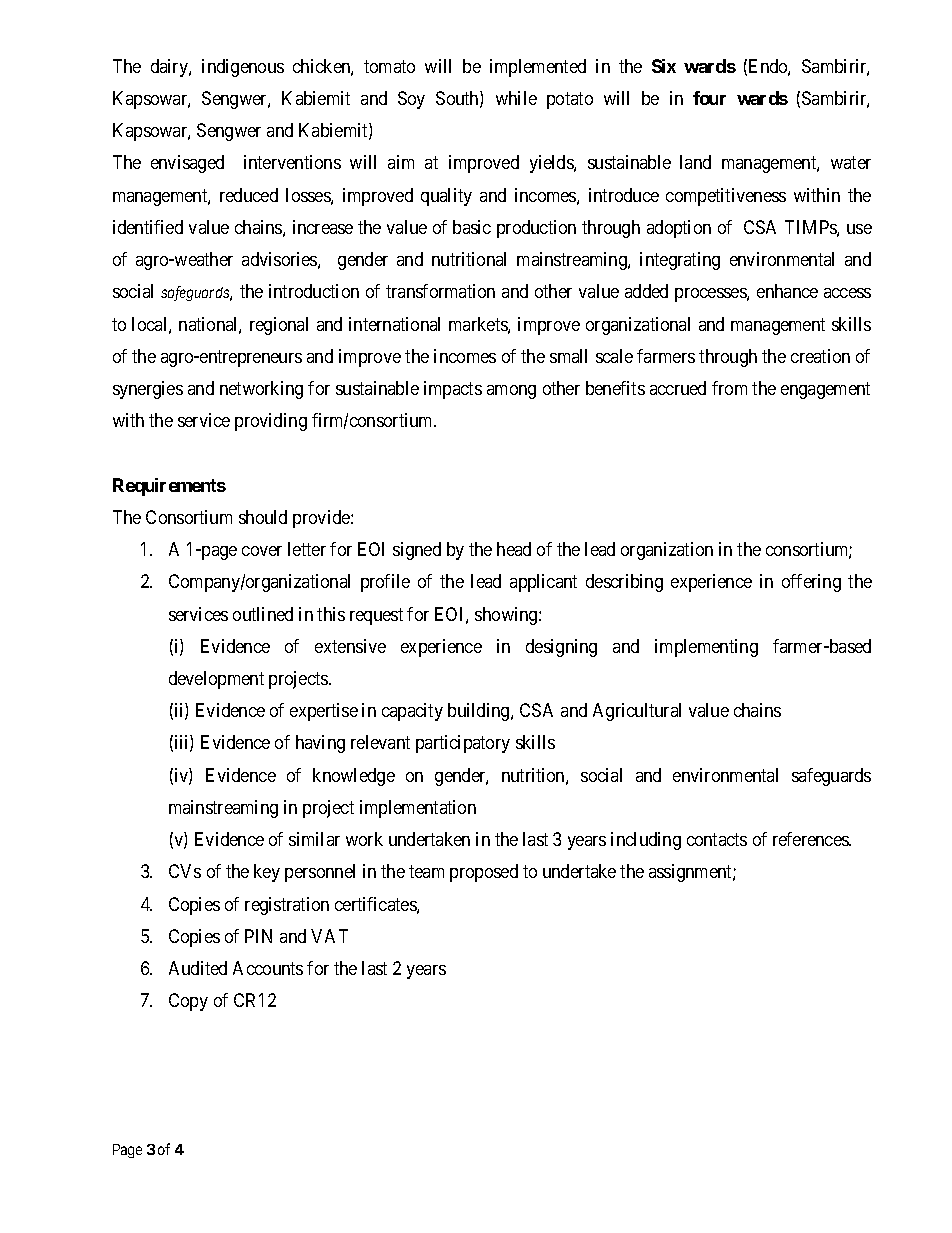 The height and width of the image is (1233, 952). What do you see at coordinates (516, 98) in the image?
I see `while` at bounding box center [516, 98].
